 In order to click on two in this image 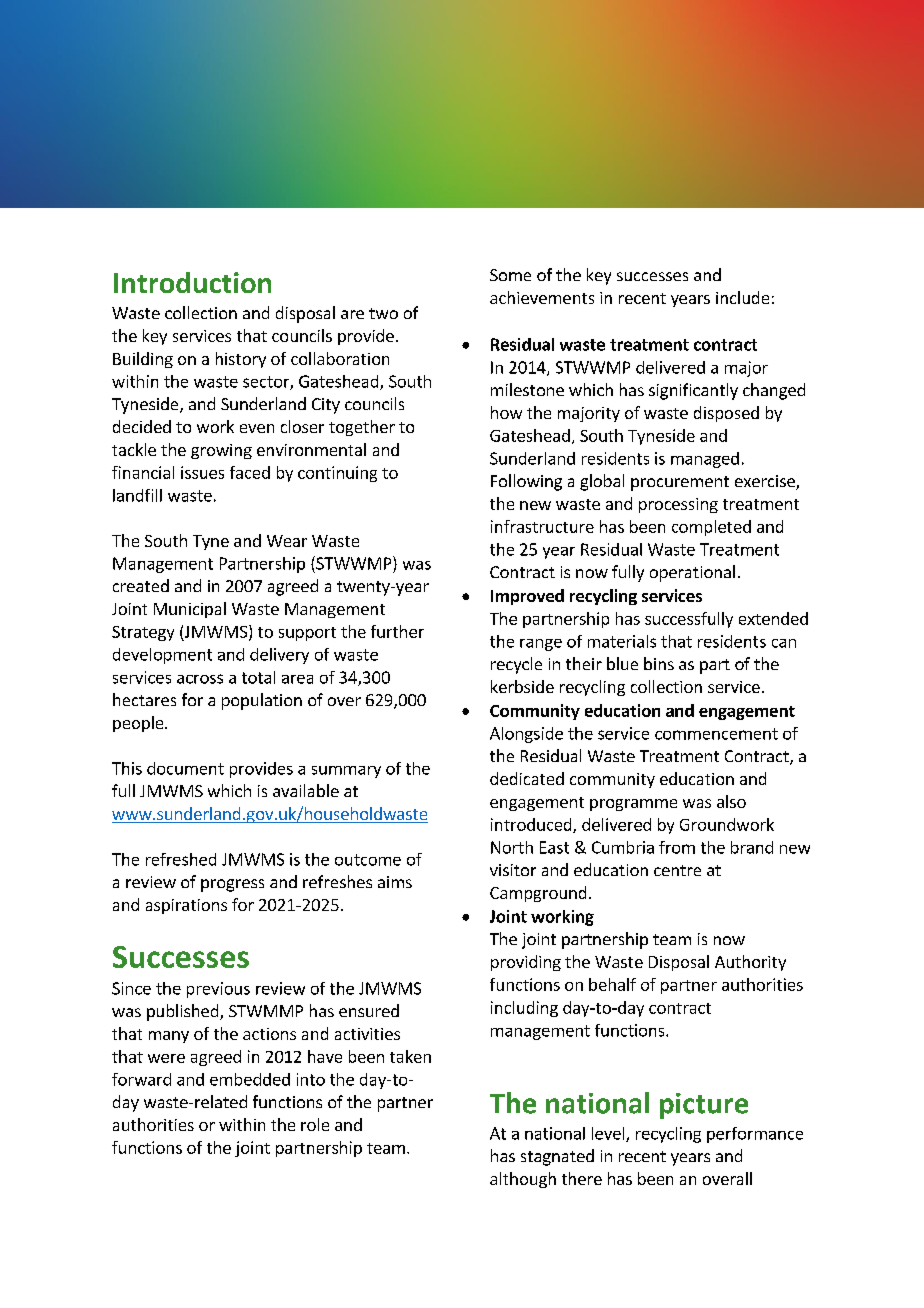, I will do `click(383, 313)`.
